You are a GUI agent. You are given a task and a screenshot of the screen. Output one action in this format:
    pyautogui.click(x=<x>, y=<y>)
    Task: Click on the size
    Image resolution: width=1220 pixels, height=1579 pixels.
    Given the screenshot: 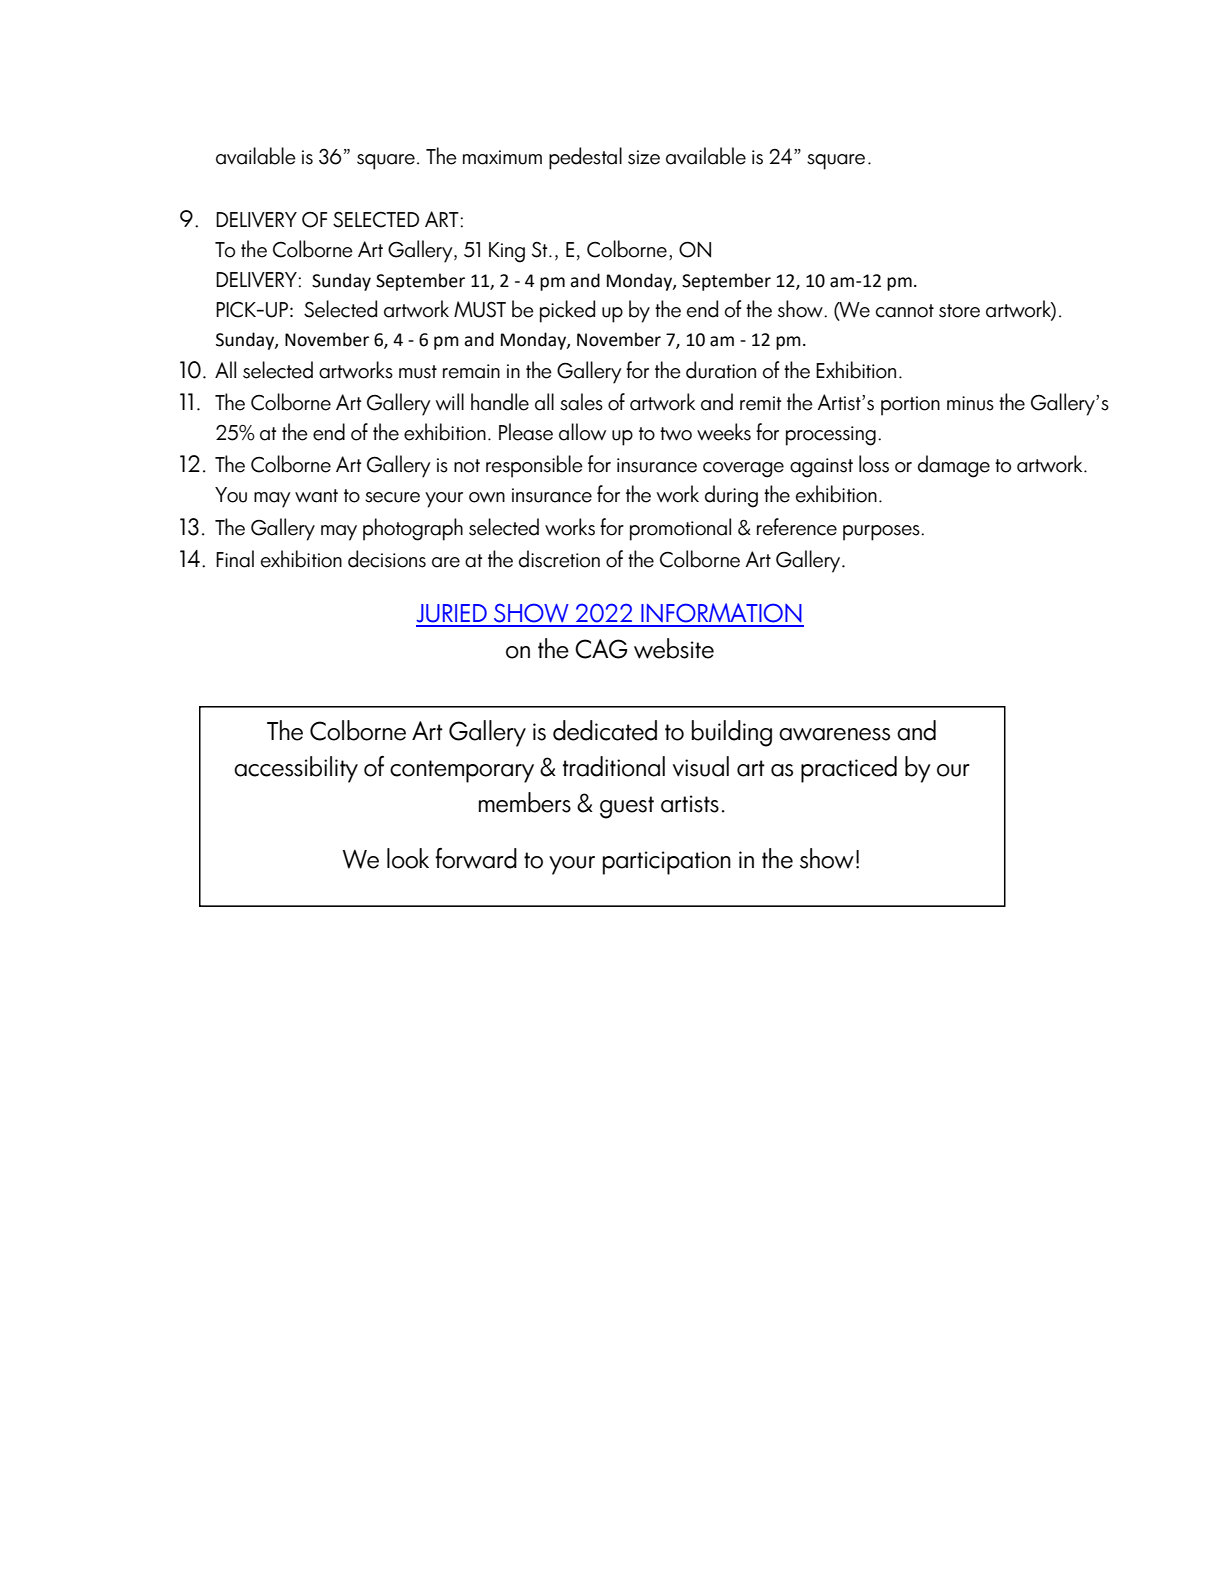 What is the action you would take?
    pyautogui.click(x=644, y=157)
